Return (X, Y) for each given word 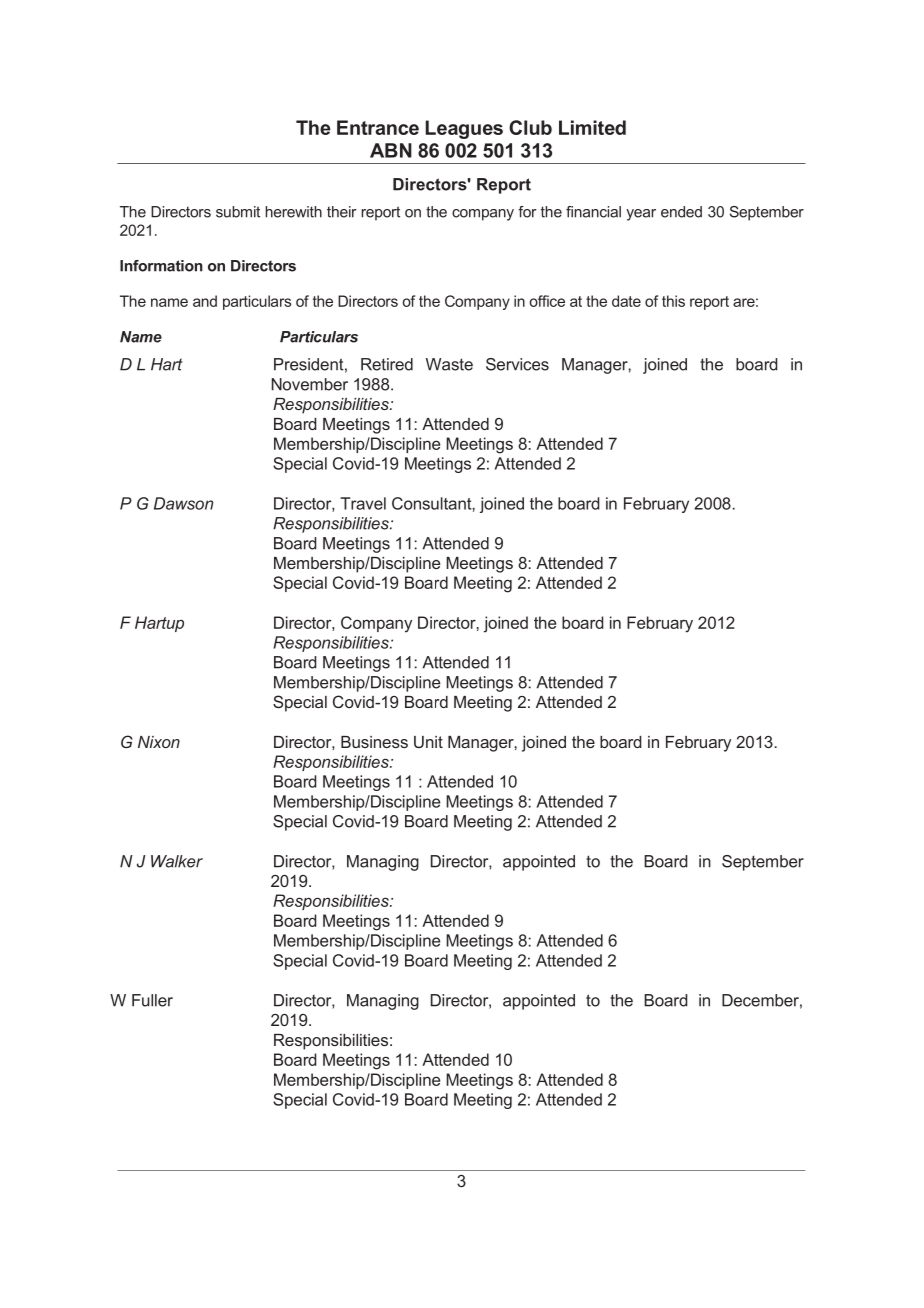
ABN (391, 150)
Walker (177, 861)
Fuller (152, 1000)
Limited (592, 127)
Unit (428, 742)
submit (238, 212)
